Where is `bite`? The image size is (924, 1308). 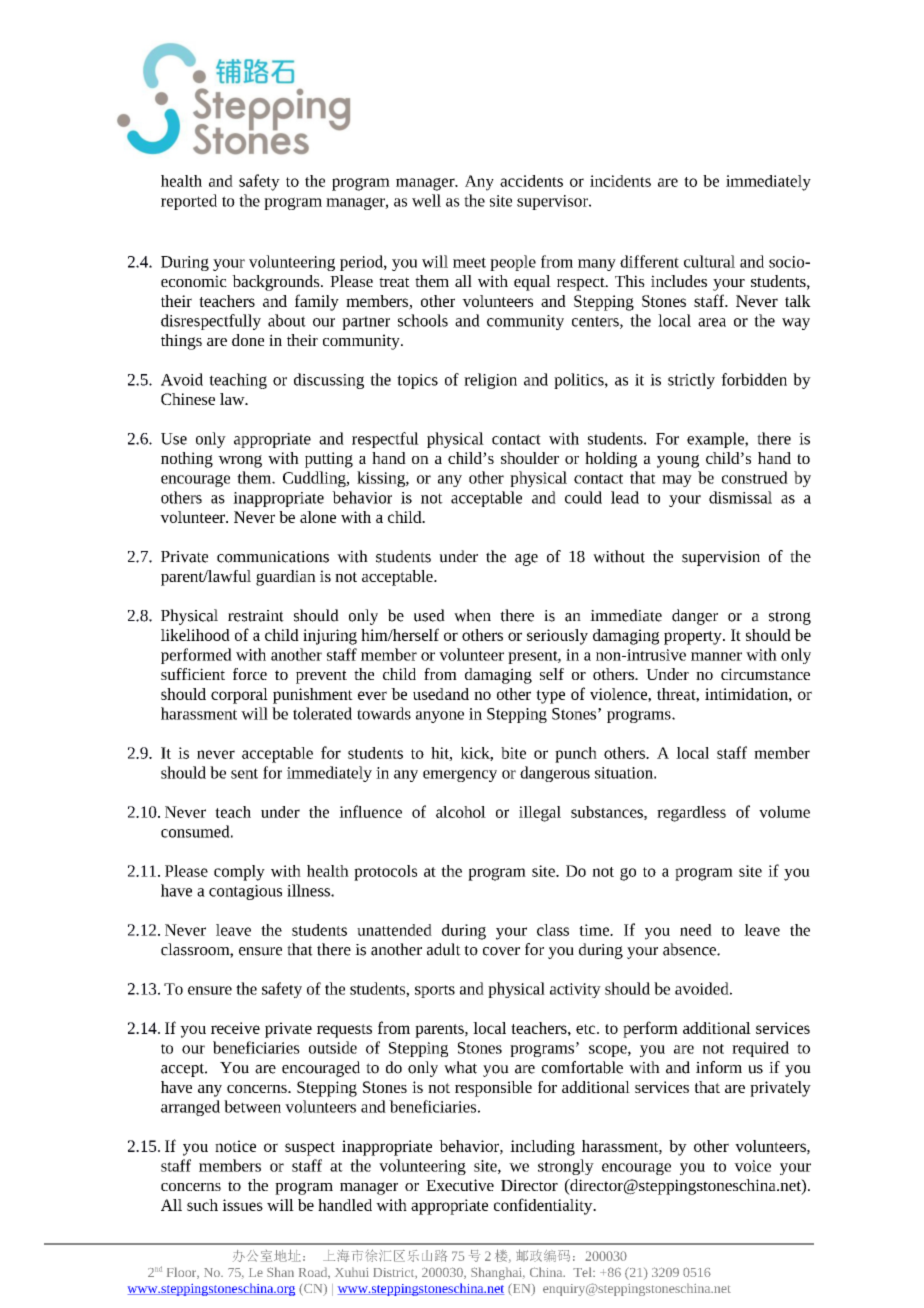
bite is located at coordinates (513, 753).
